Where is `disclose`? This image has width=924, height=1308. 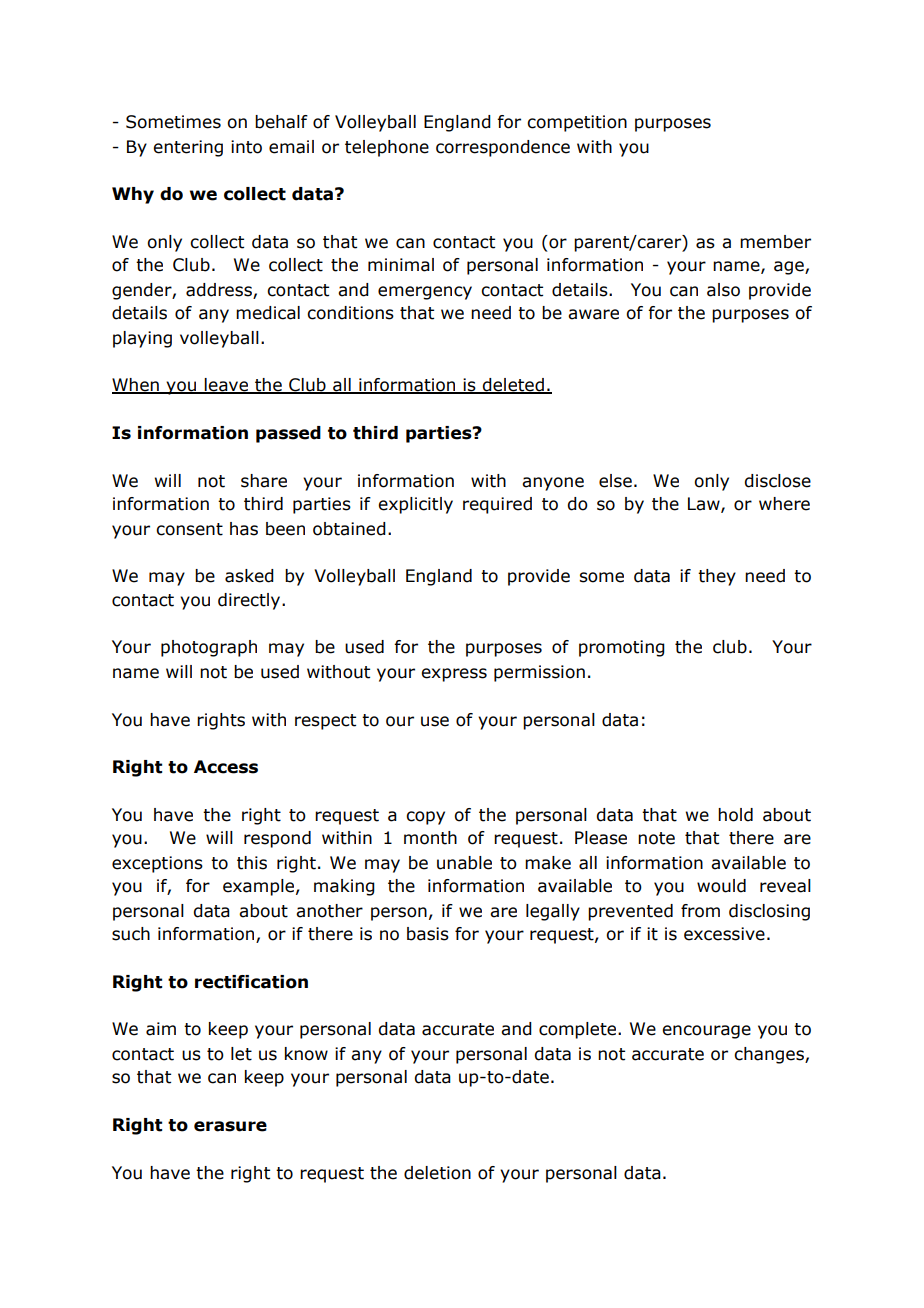
disclose is located at coordinates (777, 481).
